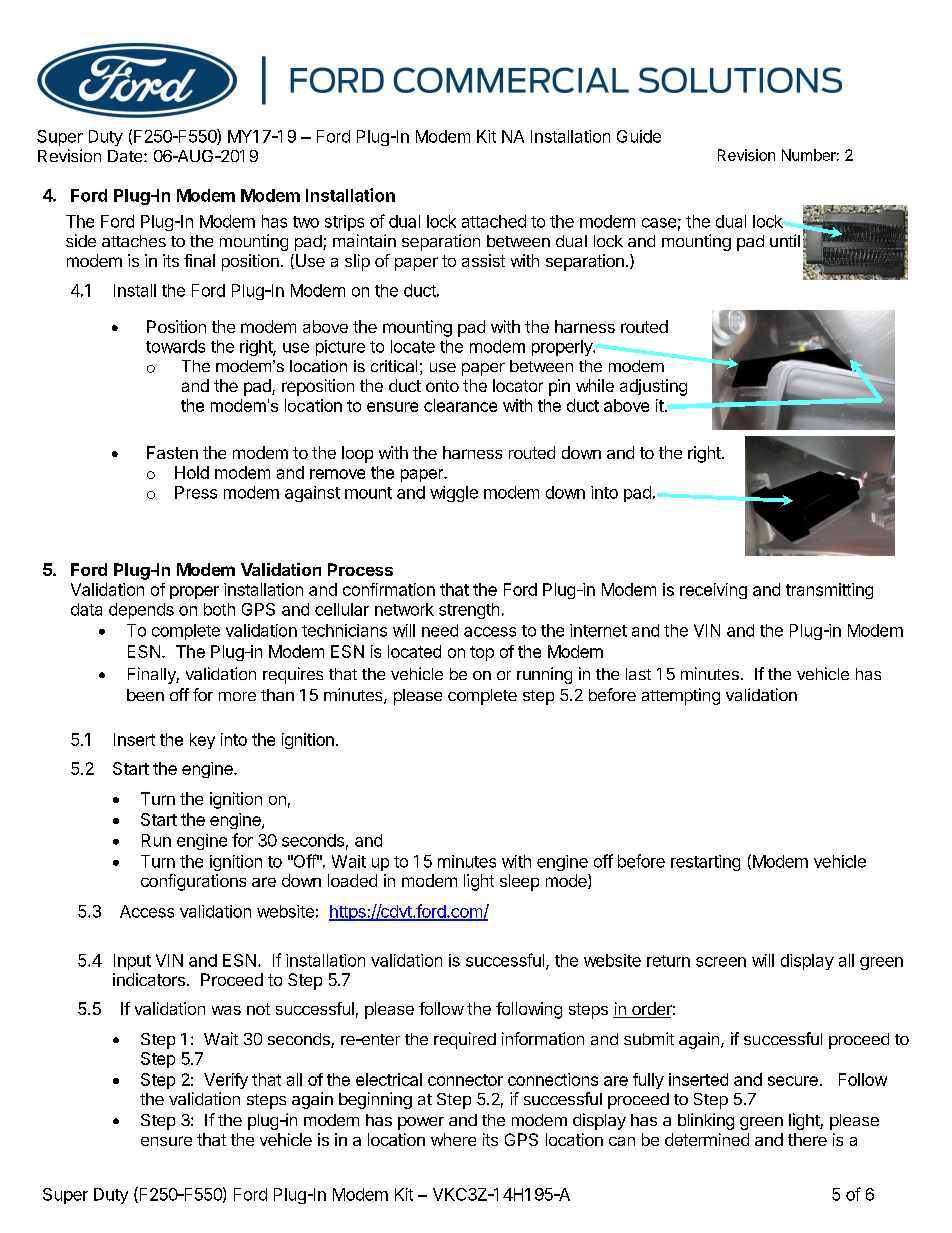  Describe the element at coordinates (519, 882) in the image. I see `sleep` at that location.
